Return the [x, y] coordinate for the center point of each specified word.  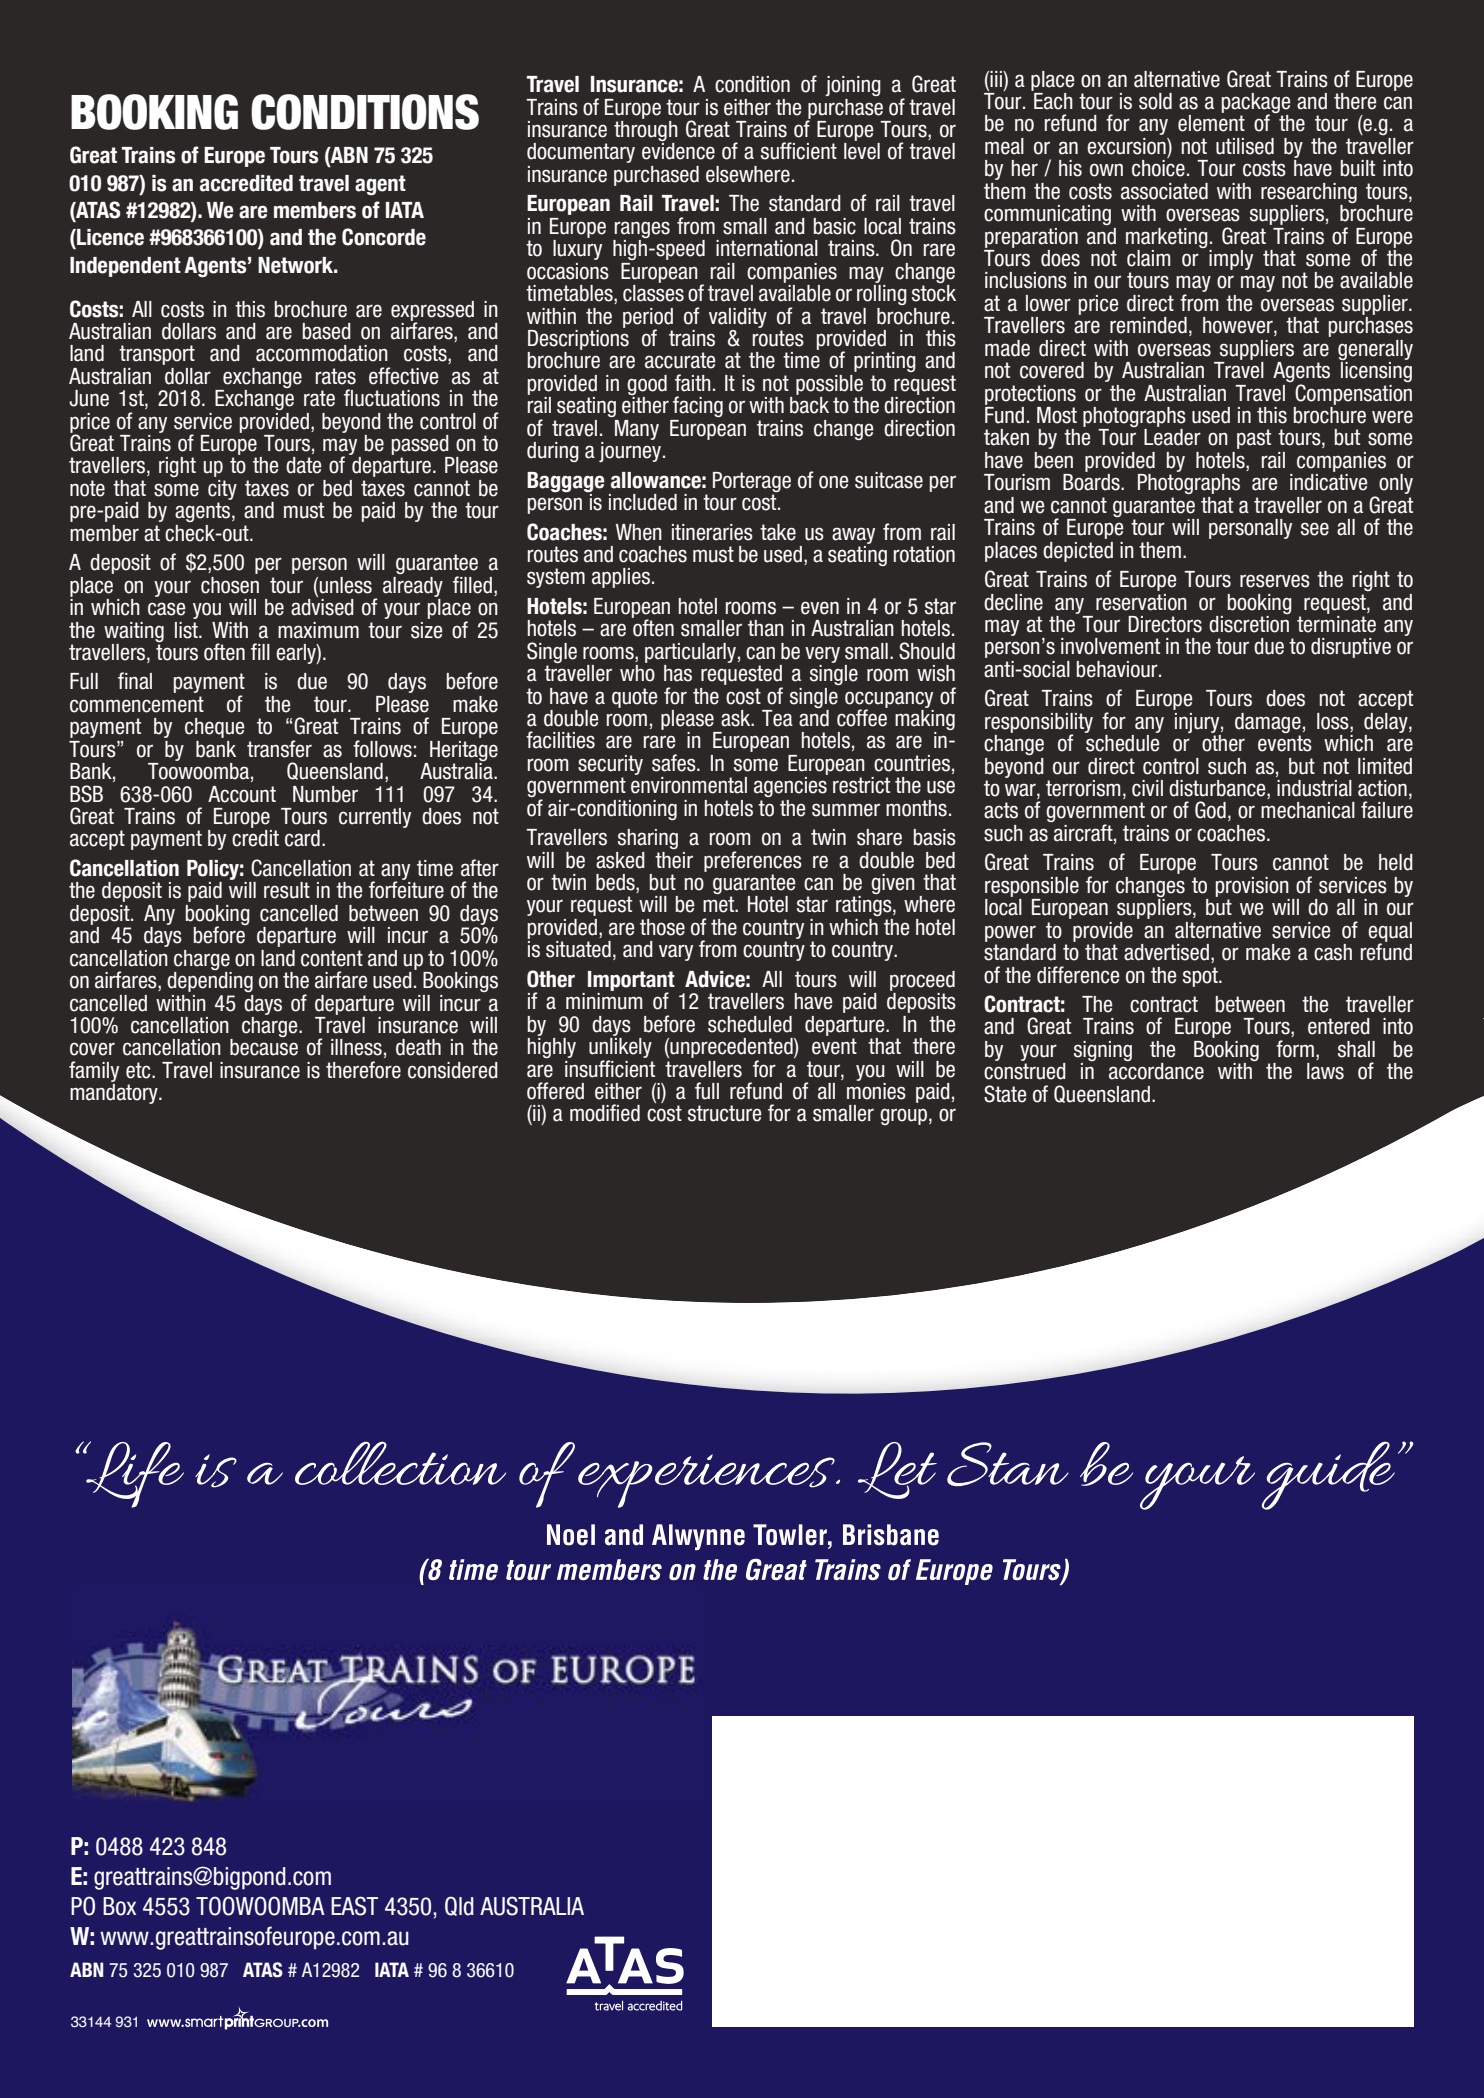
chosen [230, 585]
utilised [1245, 146]
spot [1201, 977]
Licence [109, 238]
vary [676, 952]
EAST [354, 1906]
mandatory [115, 1094]
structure [724, 1113]
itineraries [712, 532]
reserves [1275, 581]
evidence [678, 151]
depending [210, 982]
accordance [1156, 1071]
